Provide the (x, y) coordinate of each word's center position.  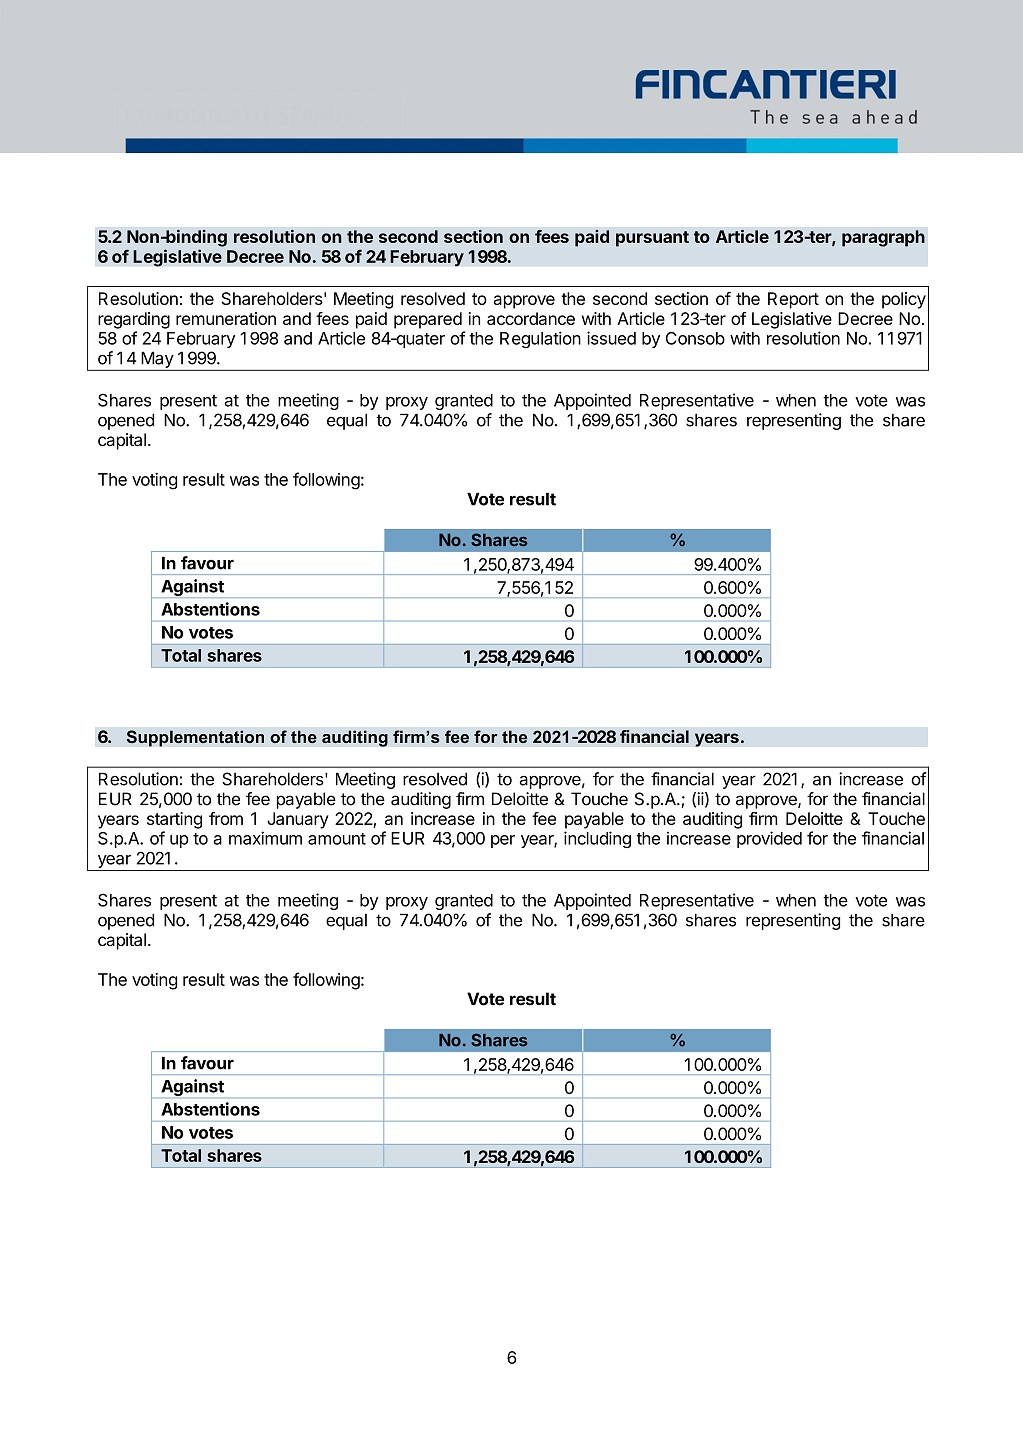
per (503, 841)
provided (769, 839)
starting (174, 820)
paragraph (883, 238)
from (226, 818)
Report (793, 300)
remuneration (226, 318)
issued (611, 338)
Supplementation (195, 738)
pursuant (652, 239)
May (157, 359)
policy (904, 300)
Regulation (540, 339)
